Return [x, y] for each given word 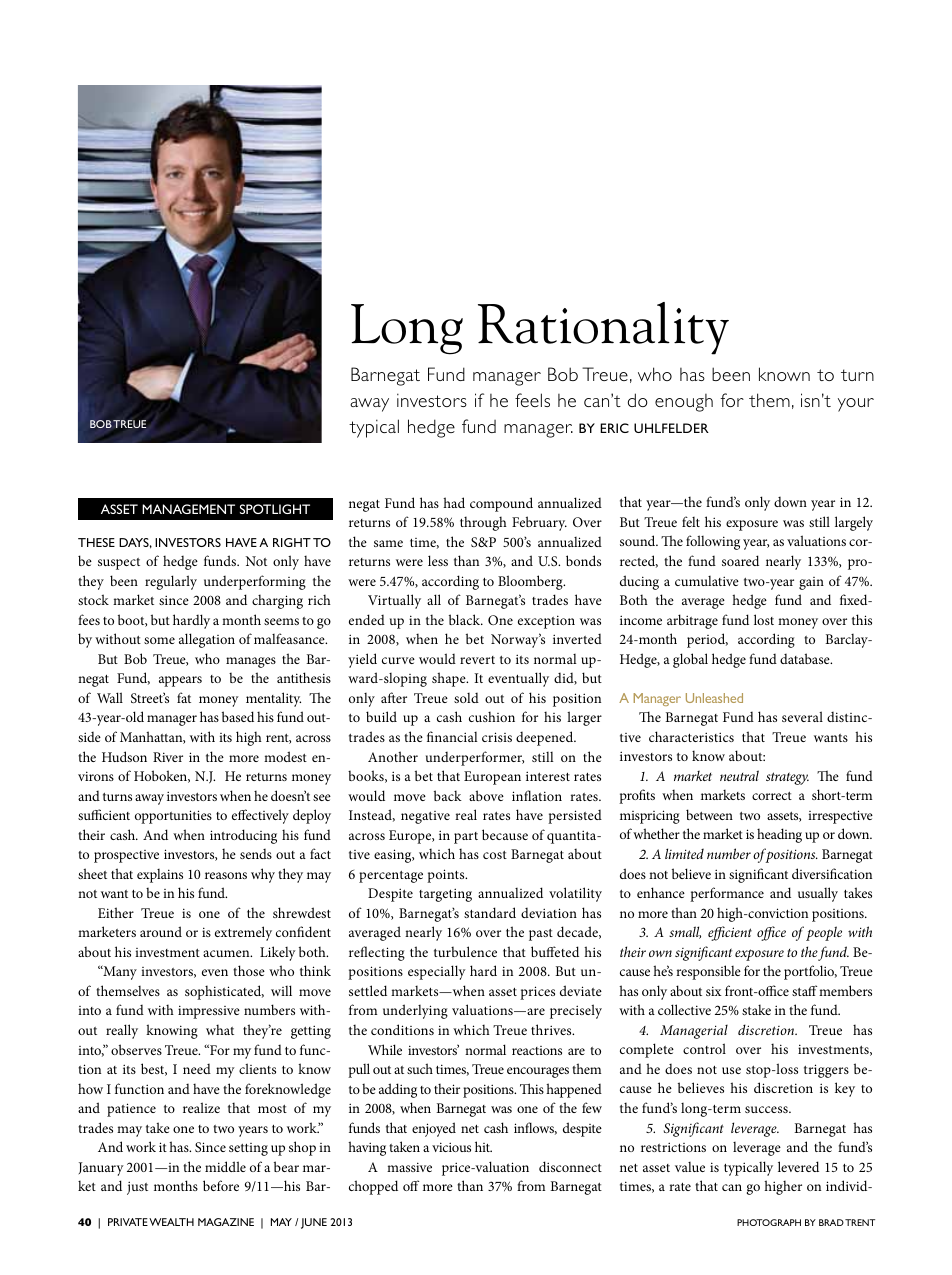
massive [409, 1167]
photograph [769, 1222]
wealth [171, 1222]
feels [532, 400]
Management [188, 509]
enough [684, 403]
